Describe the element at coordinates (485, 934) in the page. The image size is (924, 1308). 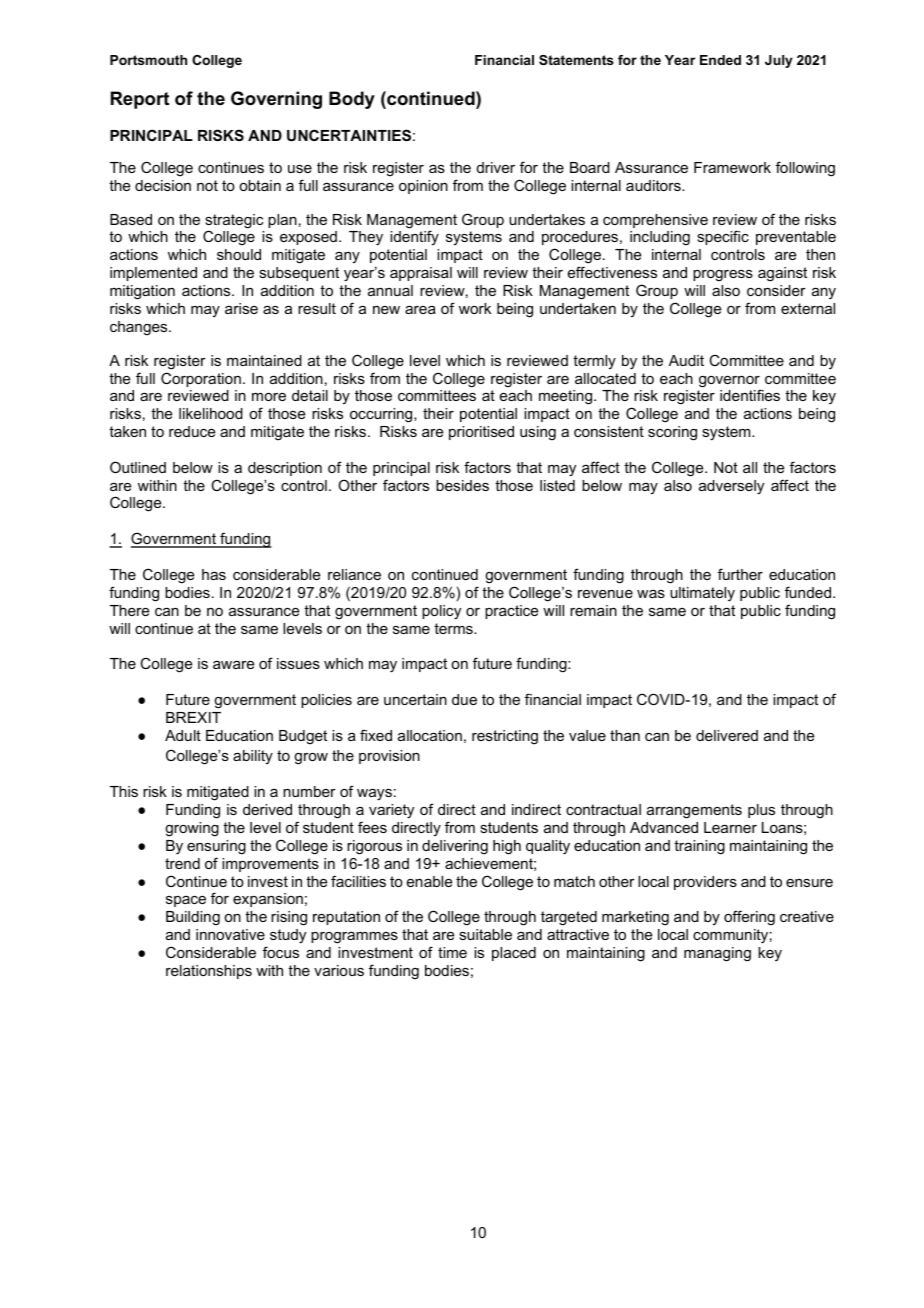
I see `suitable` at that location.
